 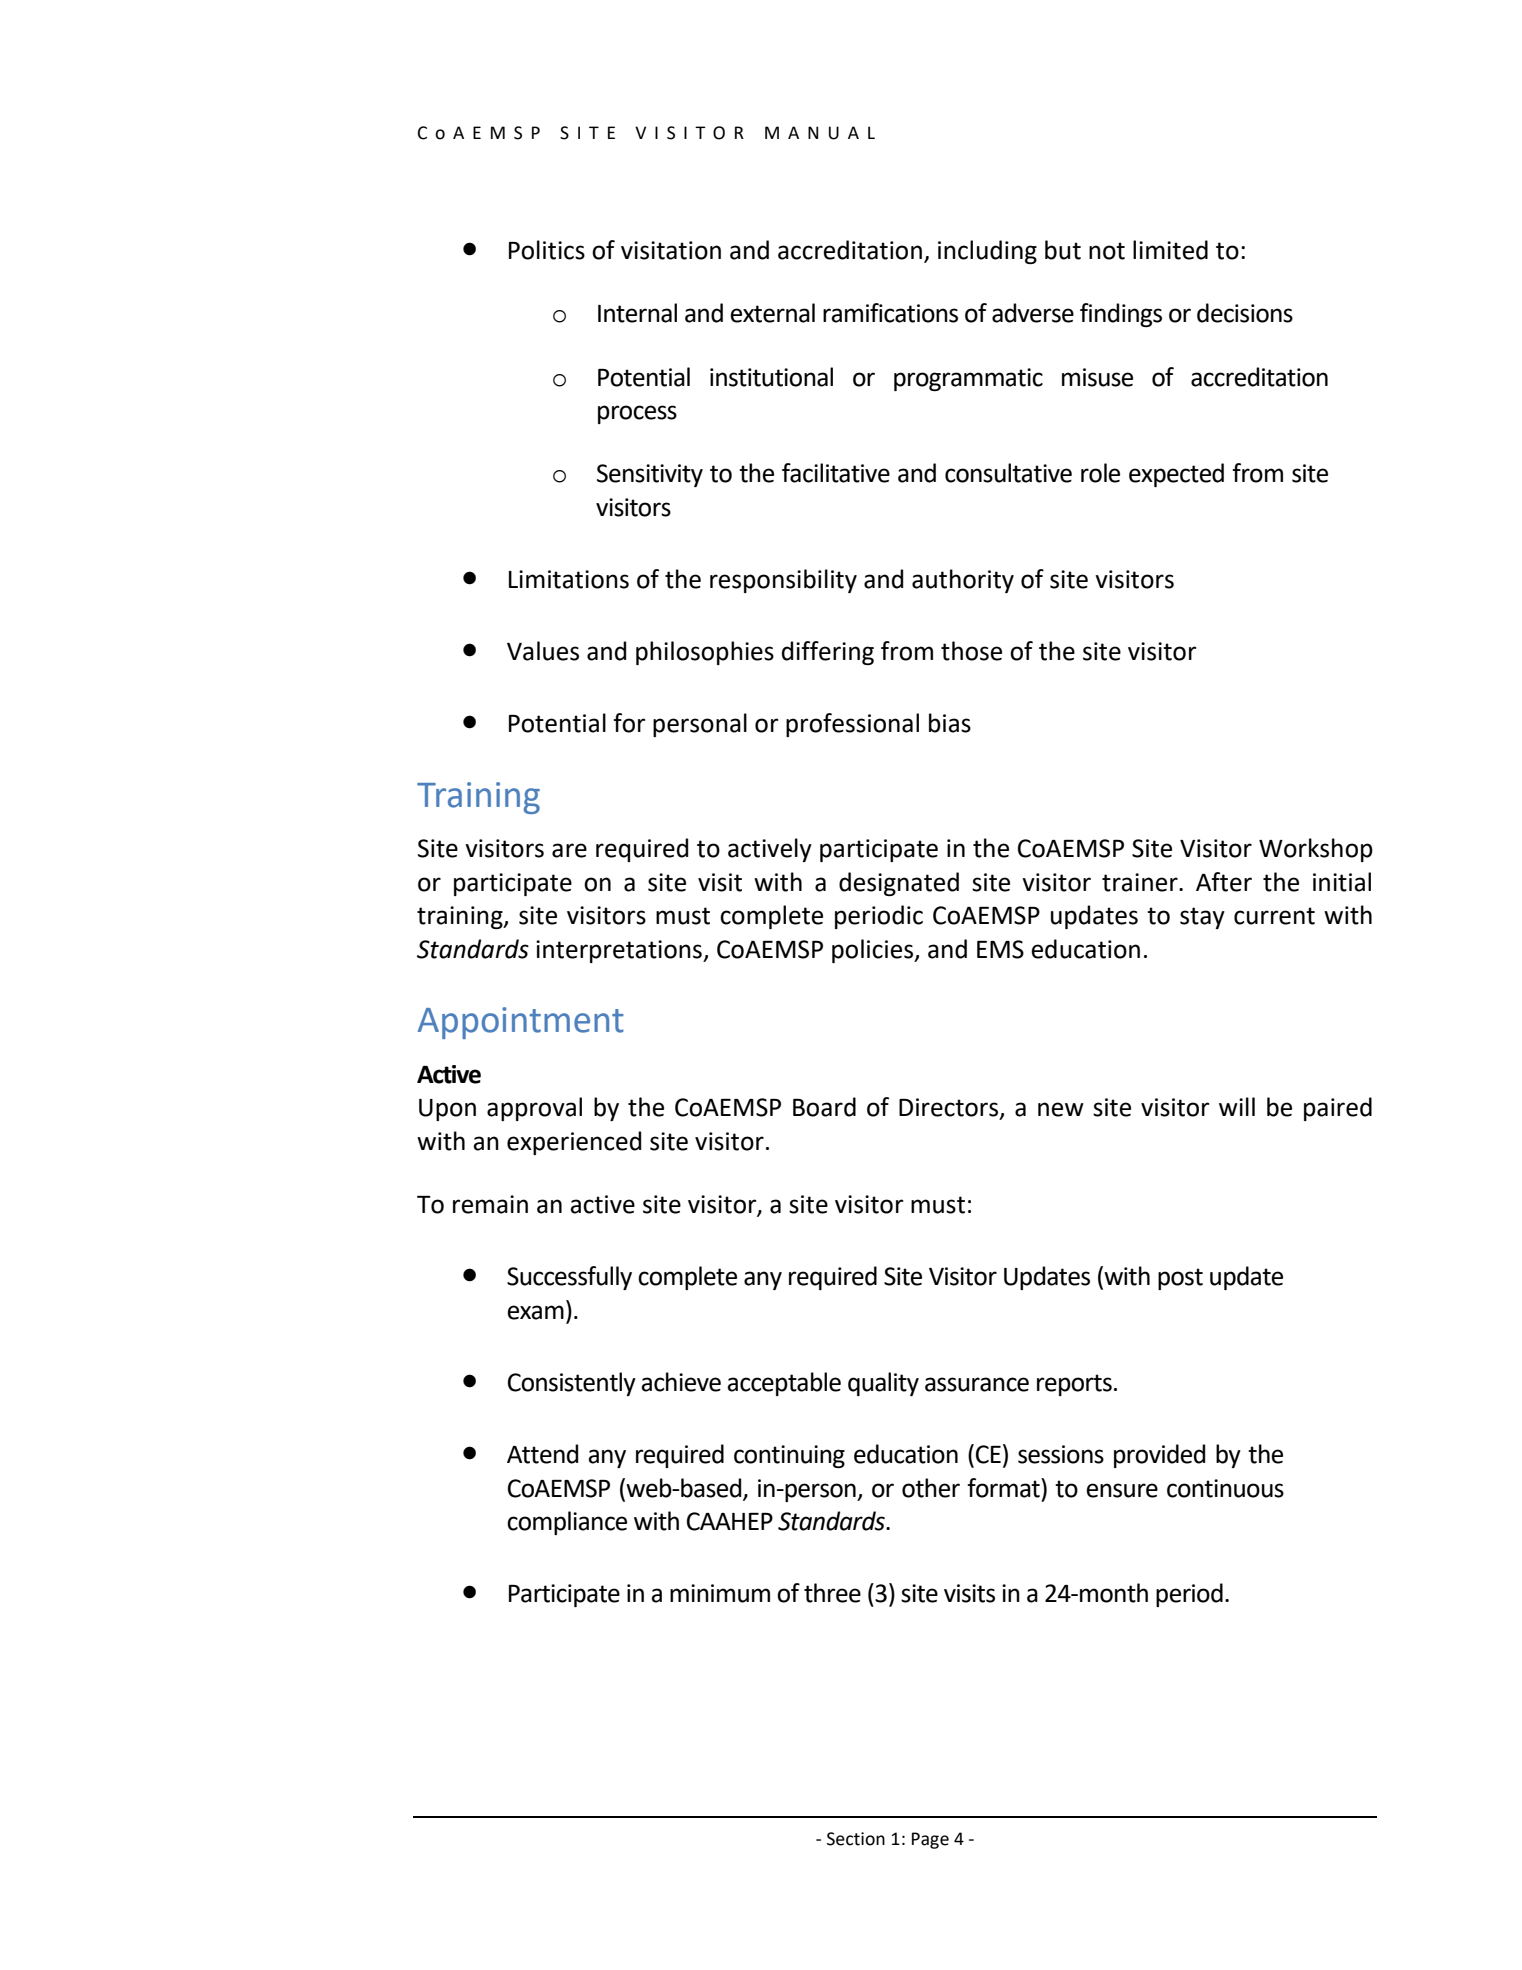 I want to click on stay, so click(x=1202, y=918).
